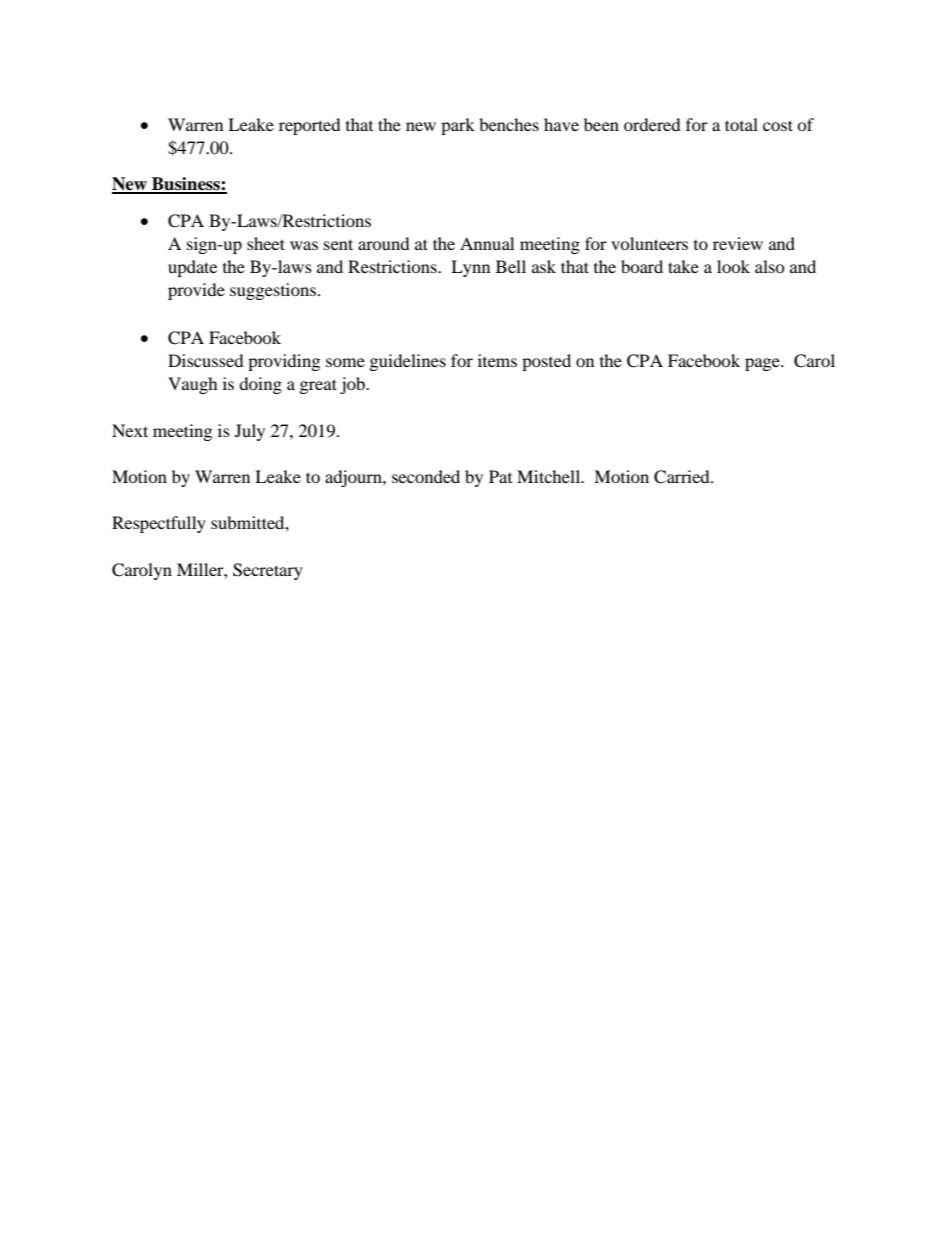 This screenshot has width=952, height=1233. I want to click on Secretary, so click(268, 571).
